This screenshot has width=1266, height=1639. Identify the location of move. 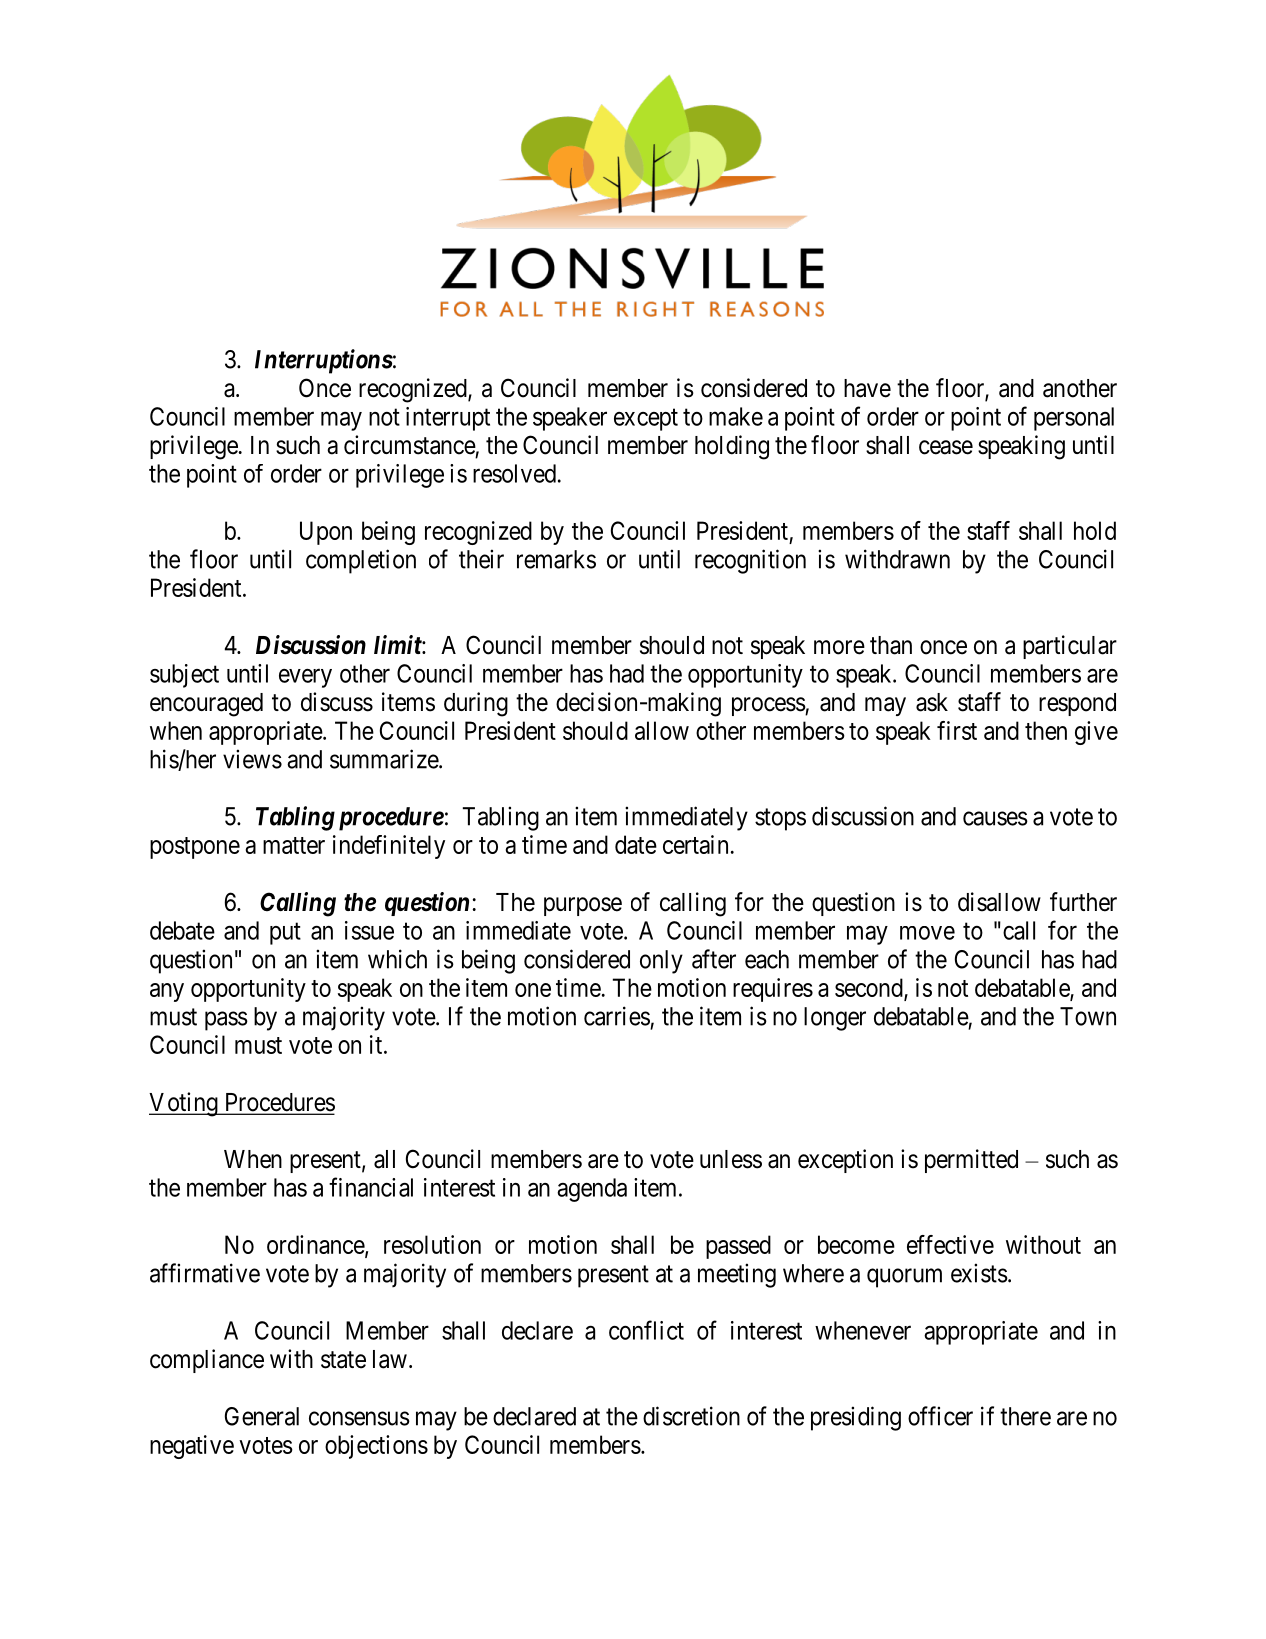
(927, 933).
